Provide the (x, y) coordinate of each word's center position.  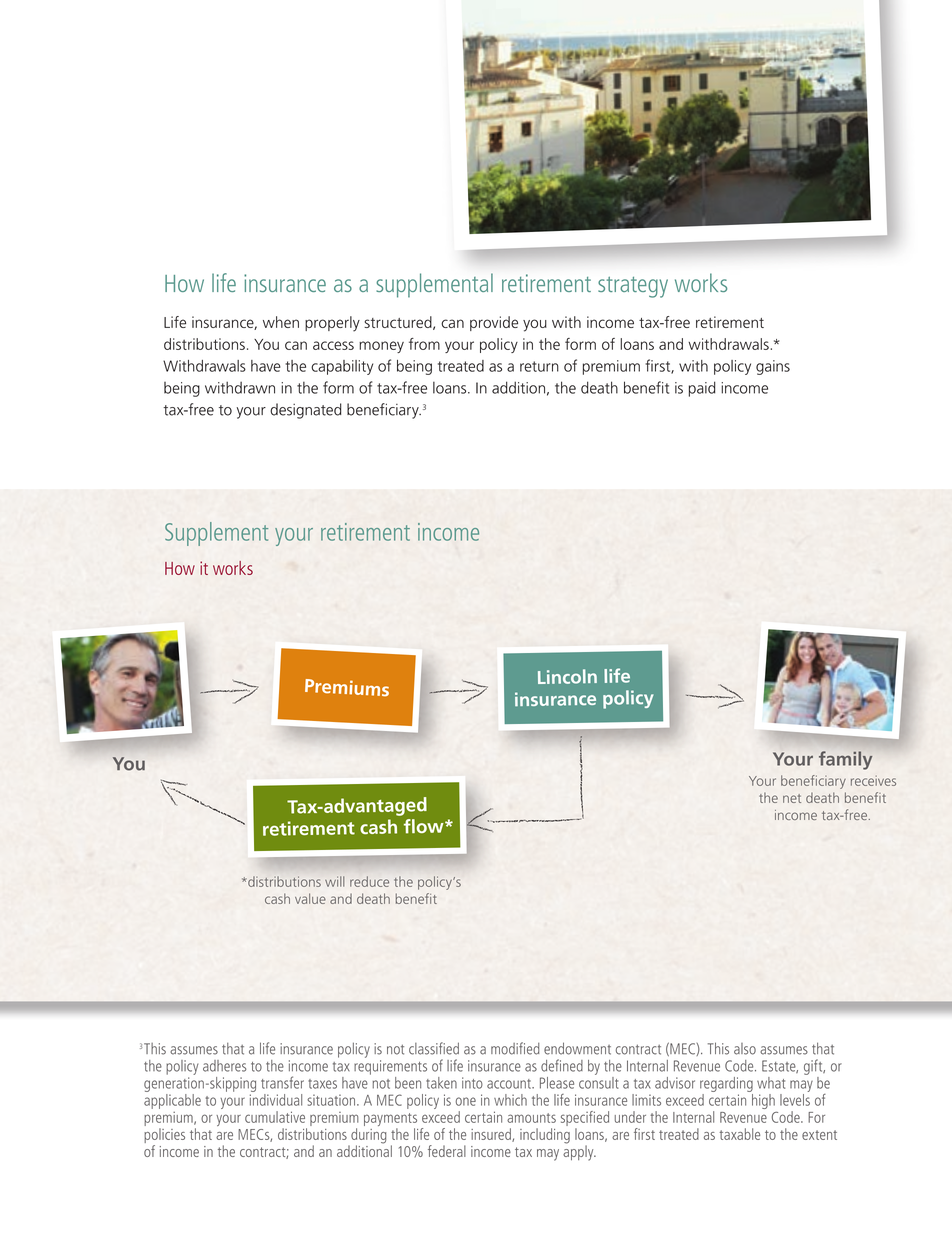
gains (773, 367)
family (845, 760)
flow (425, 826)
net (792, 798)
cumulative (275, 1117)
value (310, 898)
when (281, 322)
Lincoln (567, 676)
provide (494, 323)
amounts (531, 1118)
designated (306, 411)
